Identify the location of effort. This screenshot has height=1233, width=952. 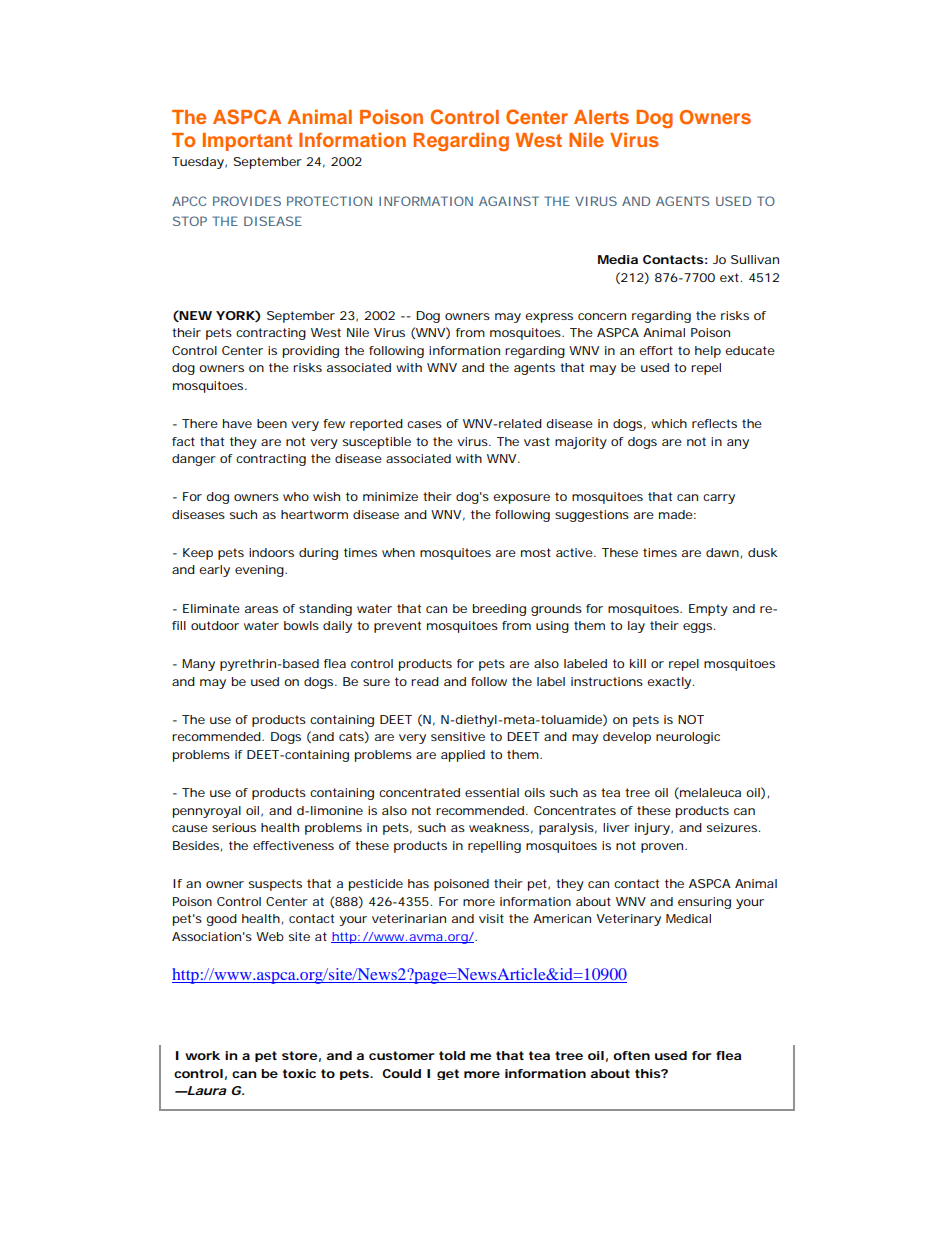
(656, 350).
